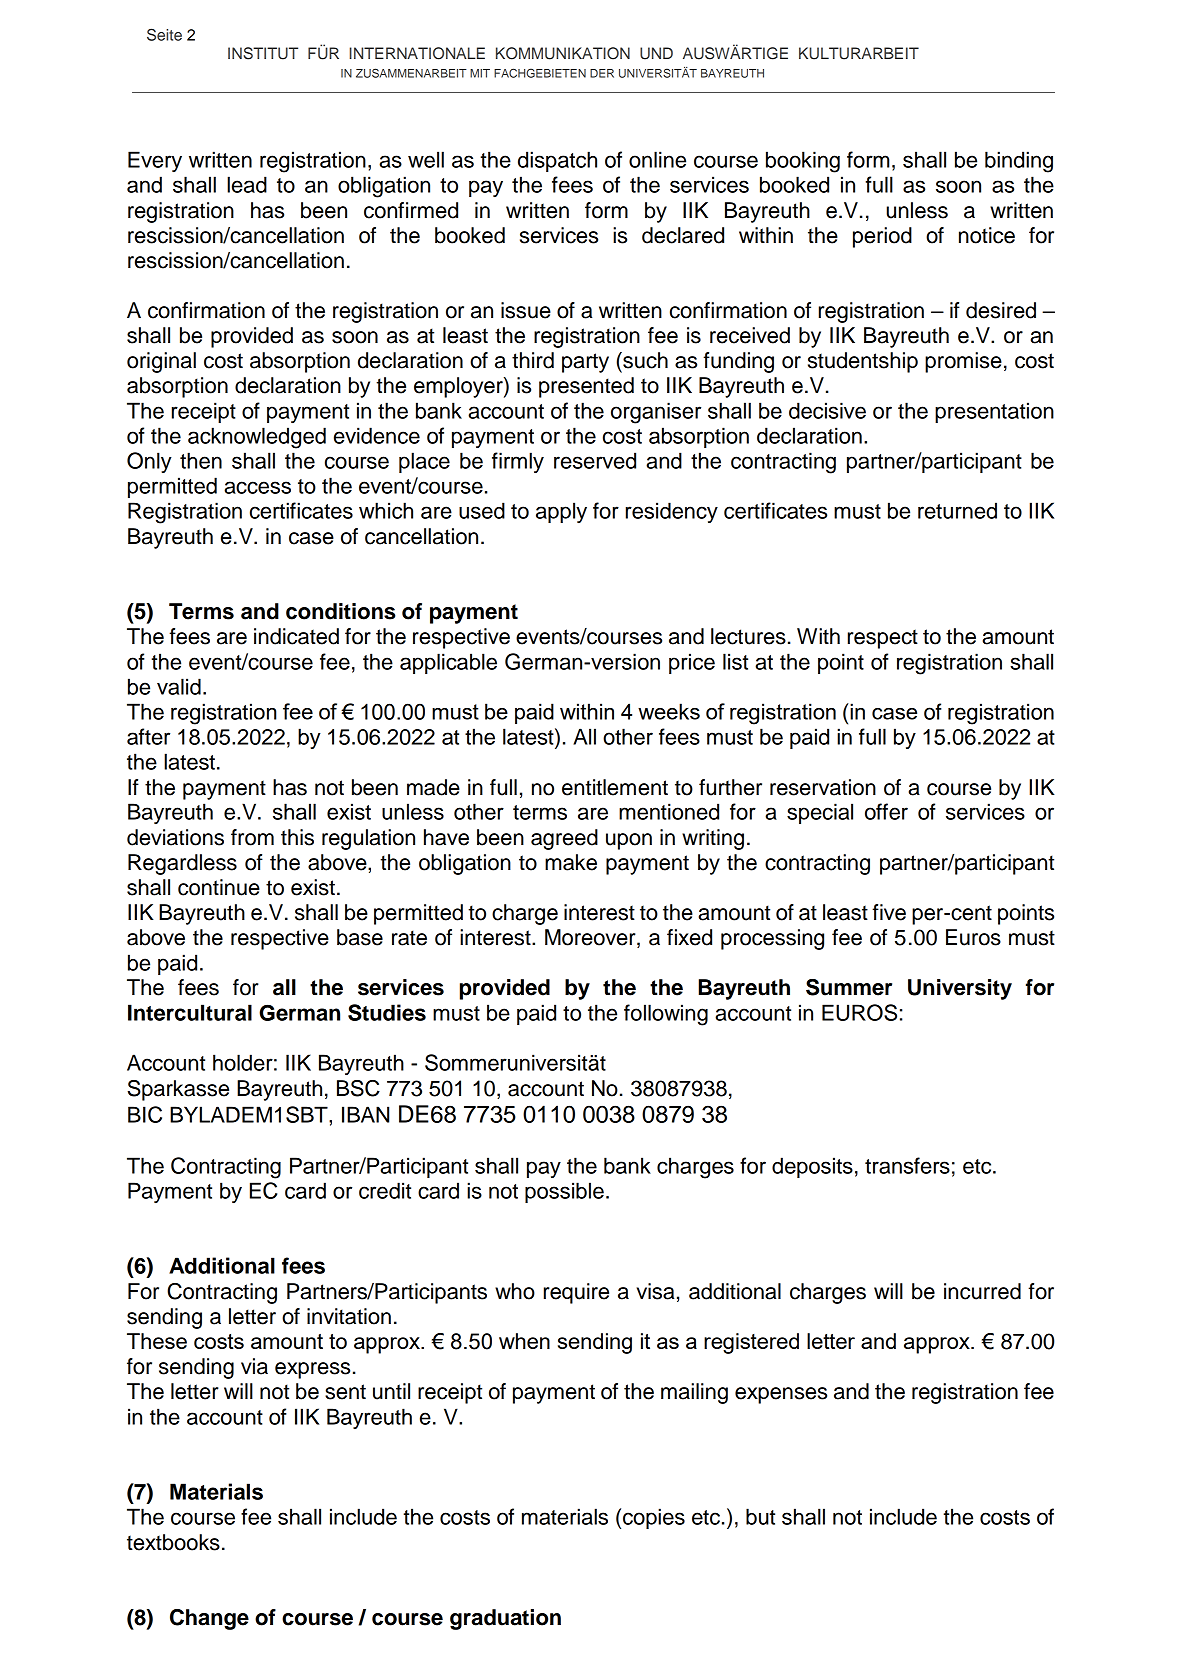 Image resolution: width=1181 pixels, height=1670 pixels. What do you see at coordinates (666, 1015) in the screenshot?
I see `following` at bounding box center [666, 1015].
